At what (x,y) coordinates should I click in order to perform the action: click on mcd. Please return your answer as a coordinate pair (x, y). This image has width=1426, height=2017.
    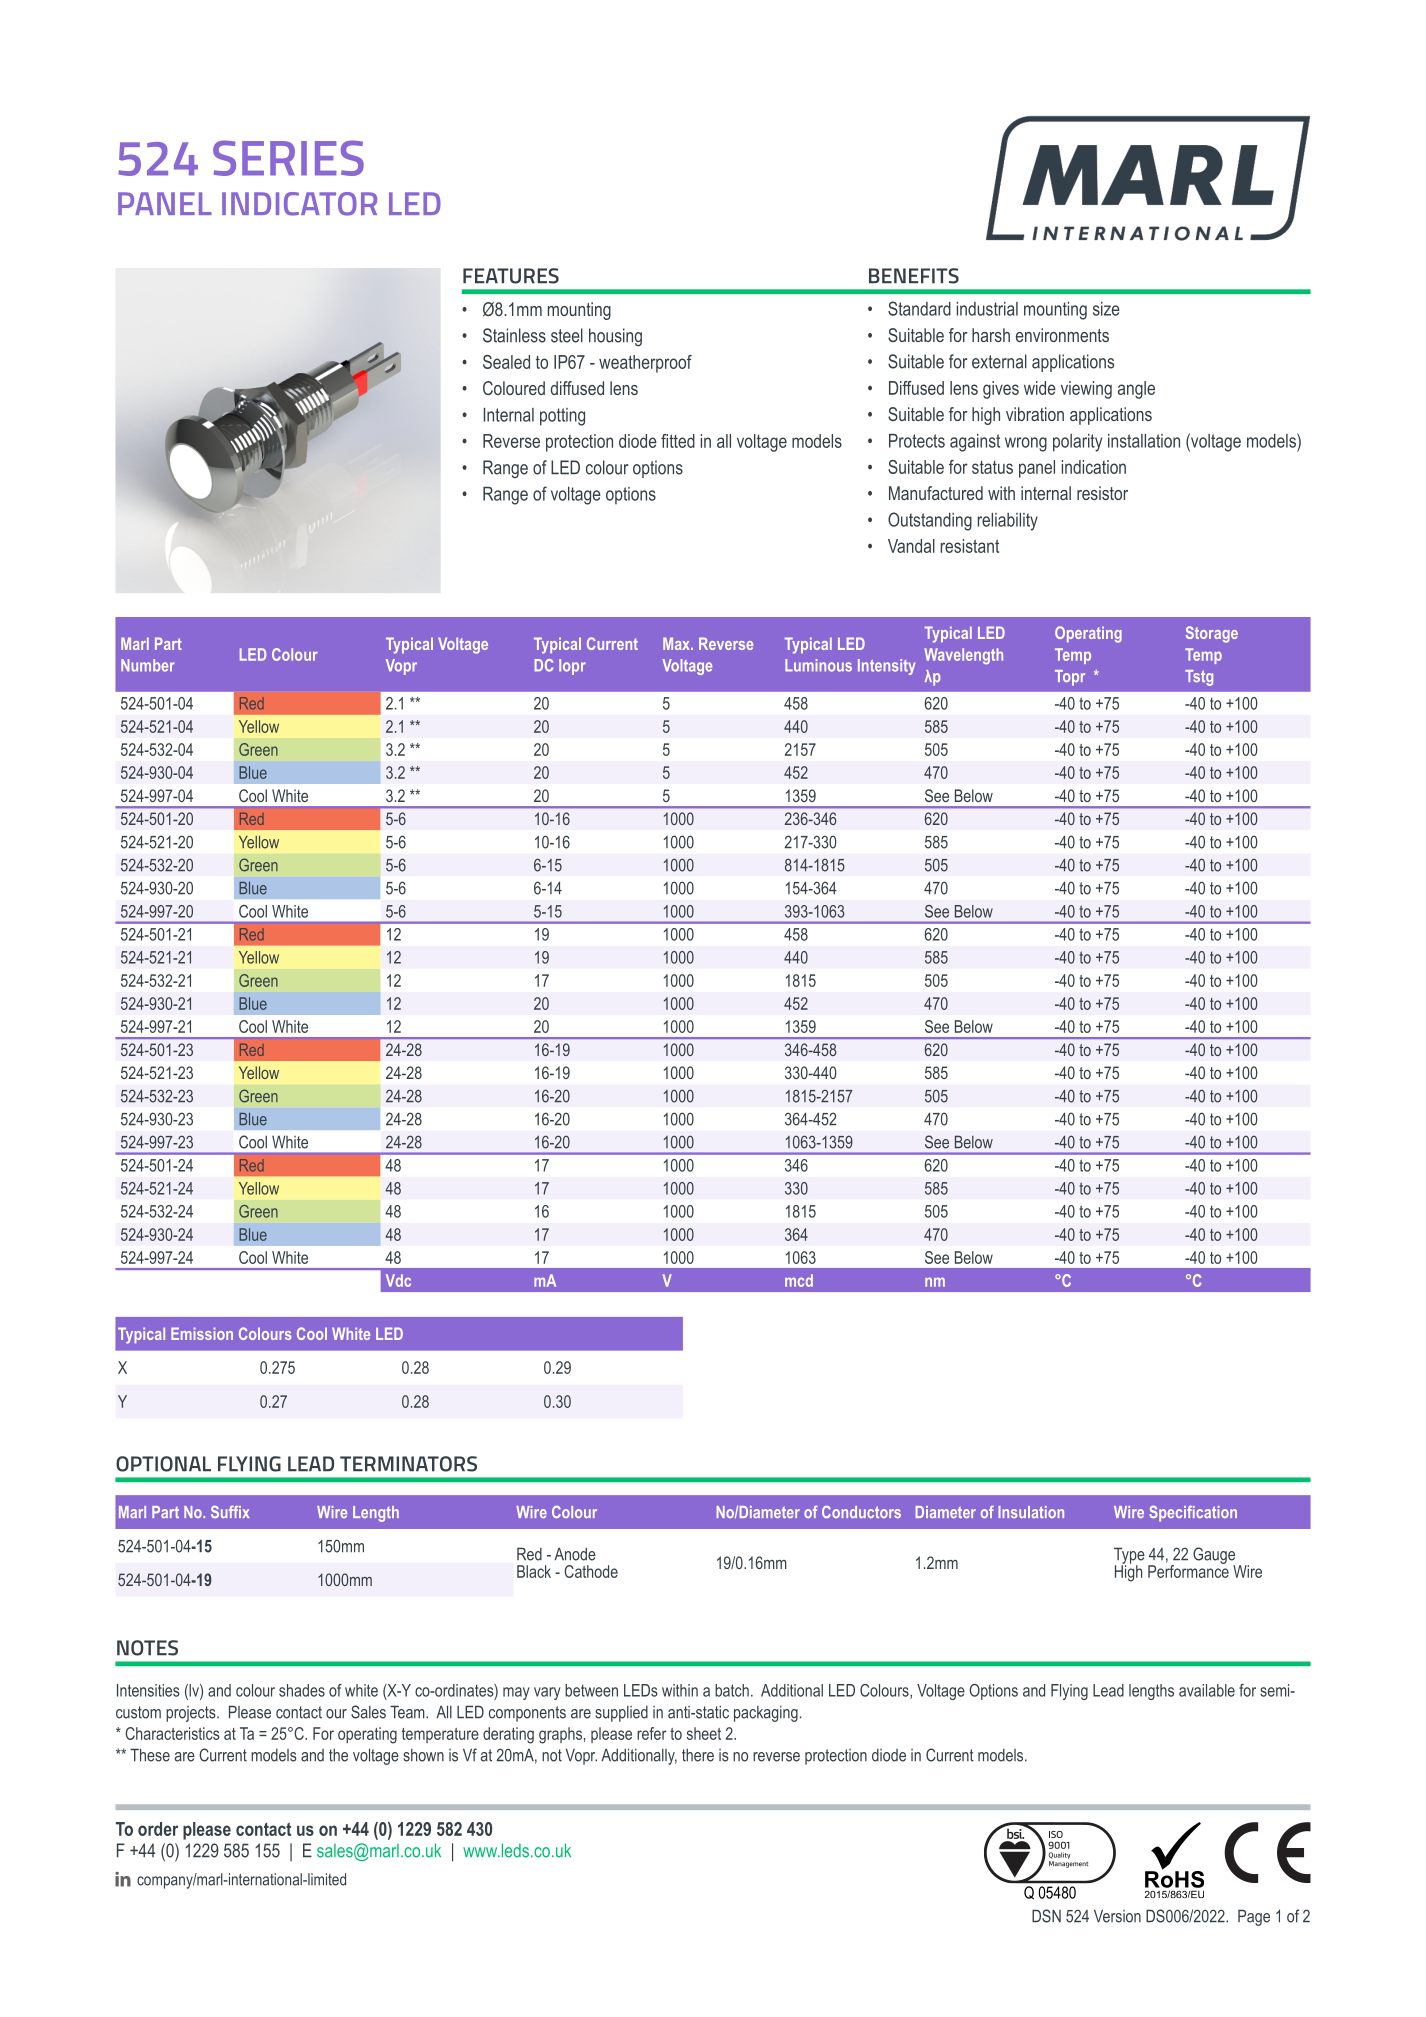
    Looking at the image, I should click on (799, 1280).
